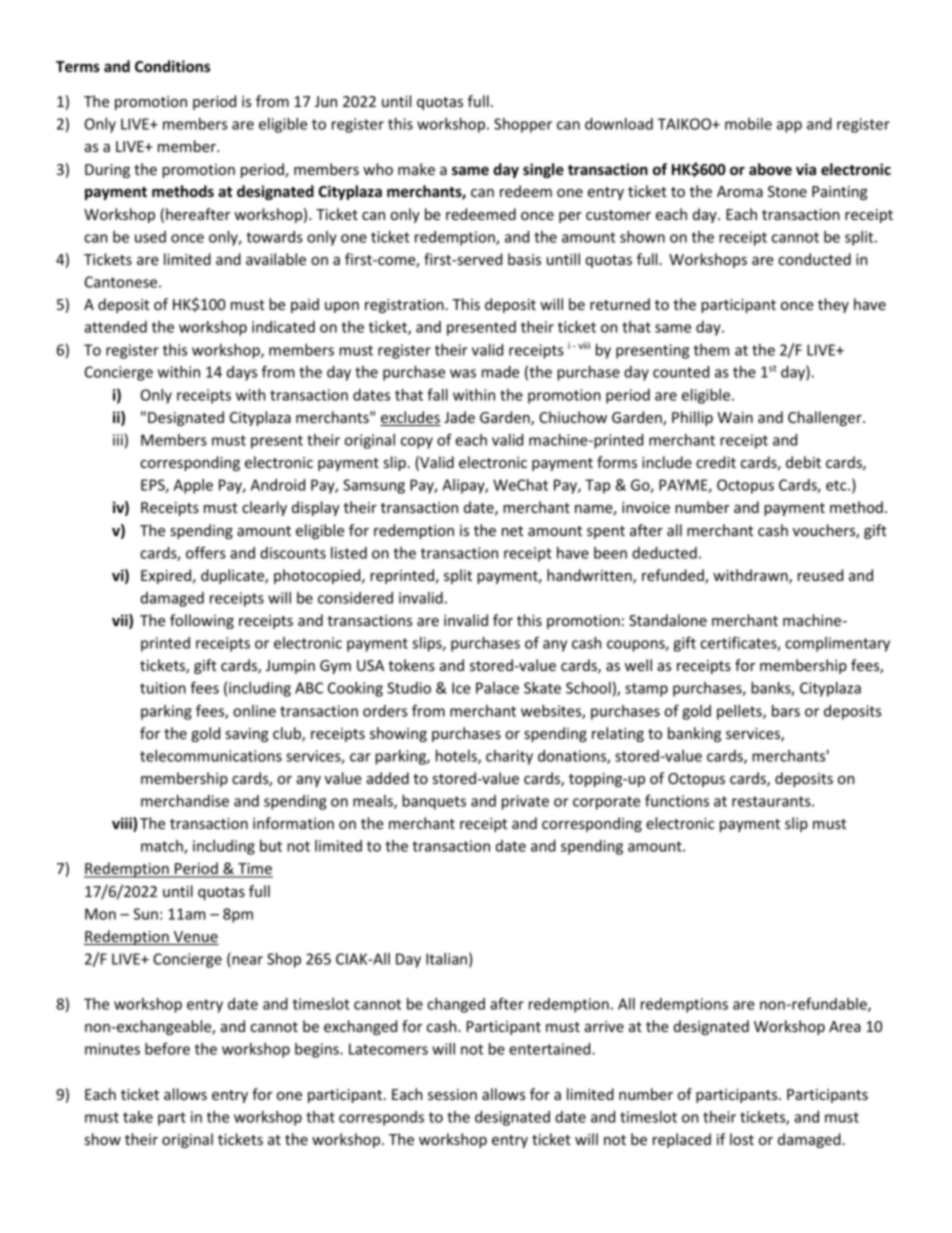 This screenshot has height=1233, width=952. Describe the element at coordinates (748, 124) in the screenshot. I see `mobile` at that location.
